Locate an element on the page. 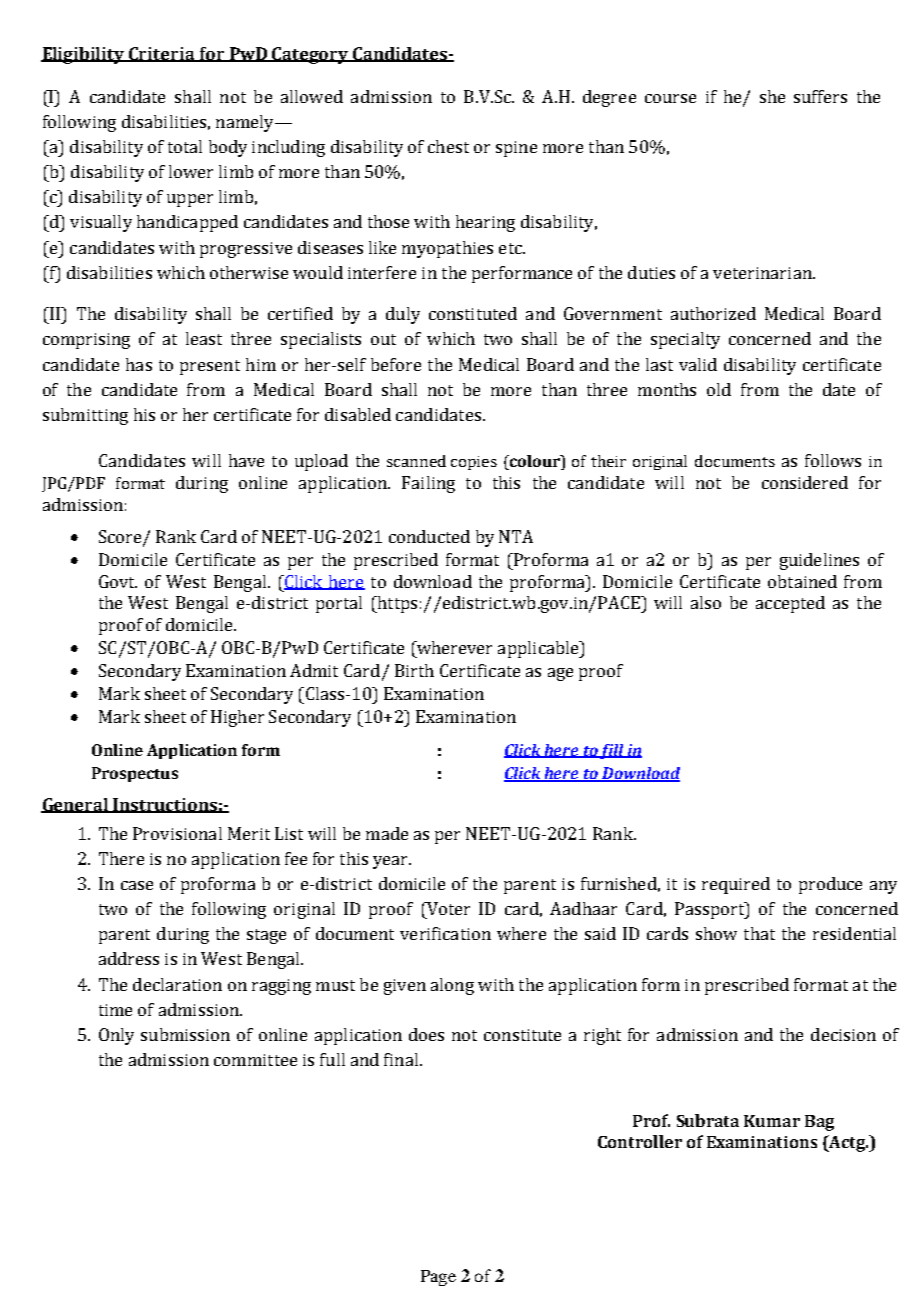  declaration is located at coordinates (177, 984).
